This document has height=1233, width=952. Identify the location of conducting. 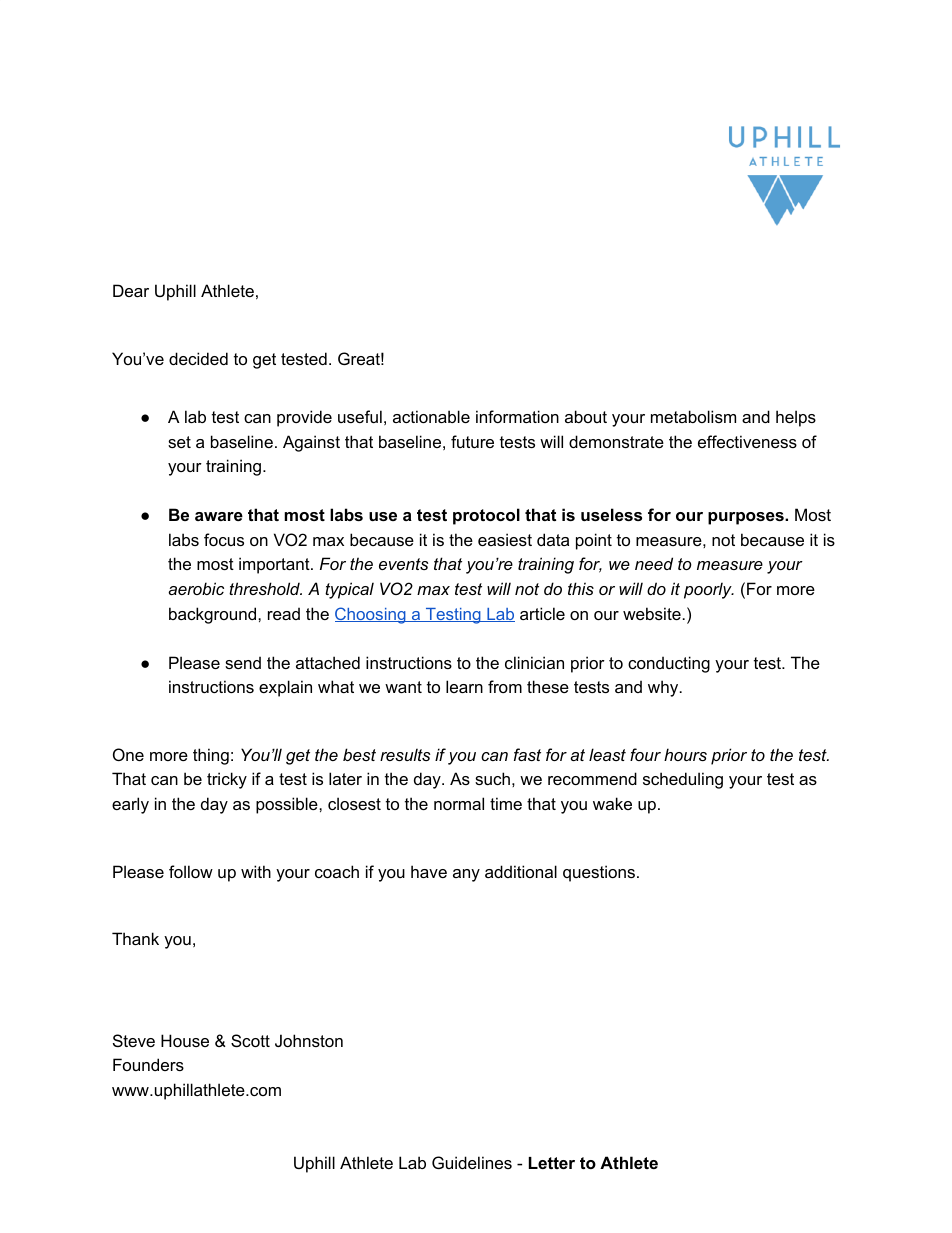
(669, 664).
